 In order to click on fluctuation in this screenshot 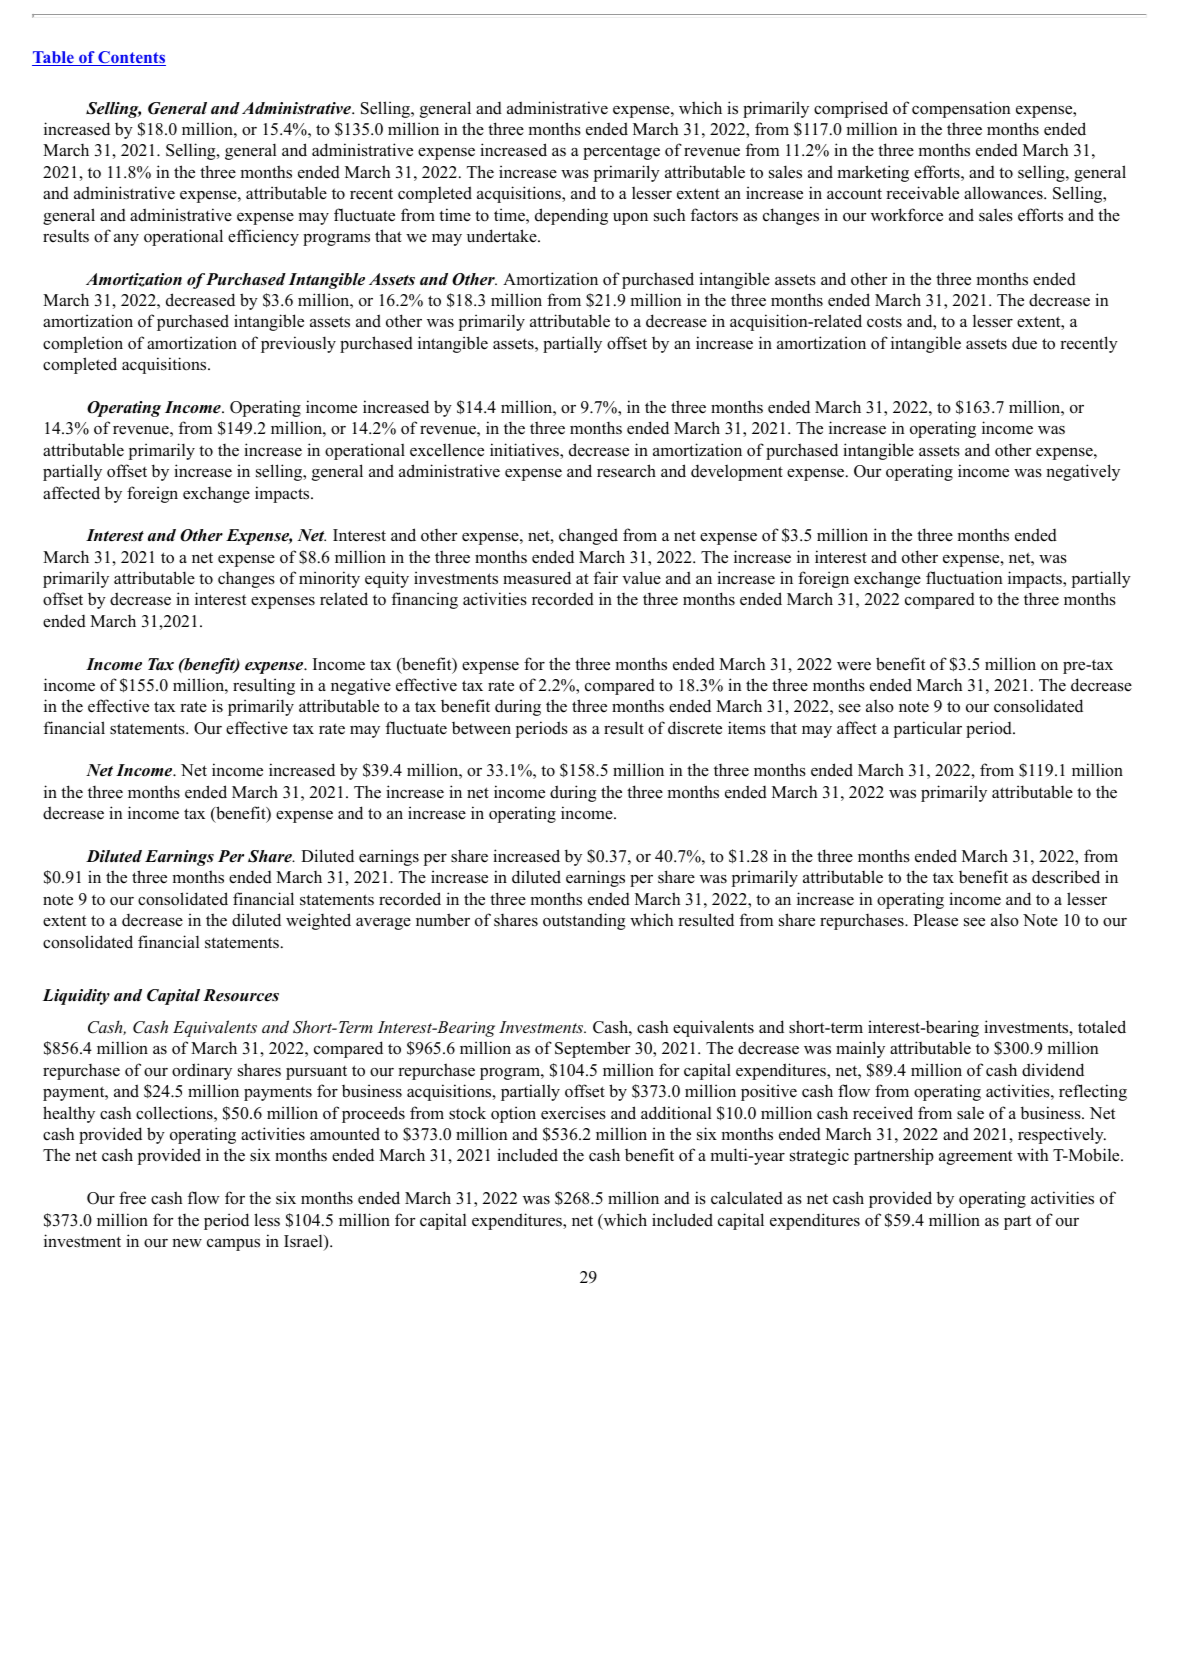, I will do `click(964, 578)`.
